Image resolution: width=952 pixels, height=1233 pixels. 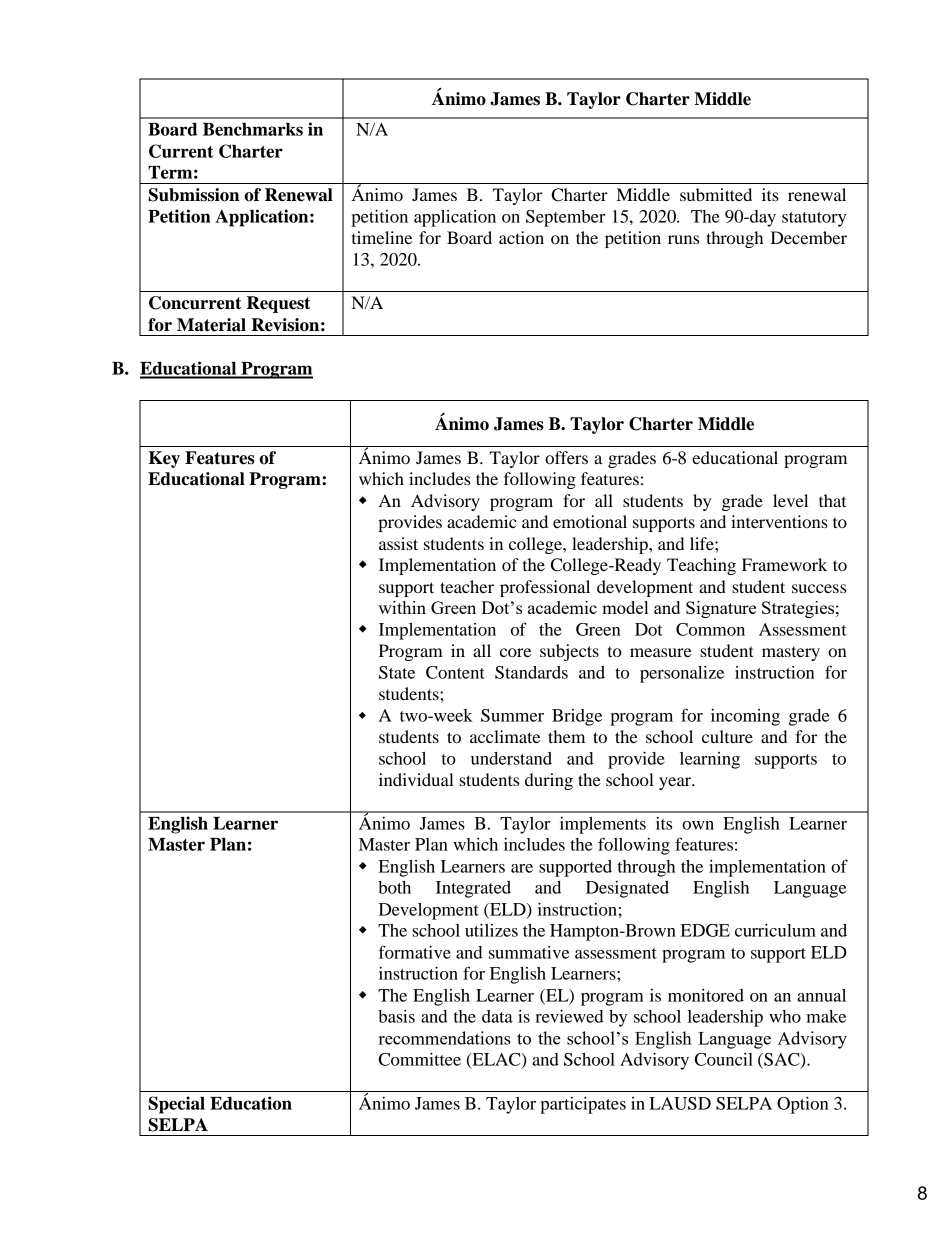 I want to click on Signature, so click(x=721, y=609).
